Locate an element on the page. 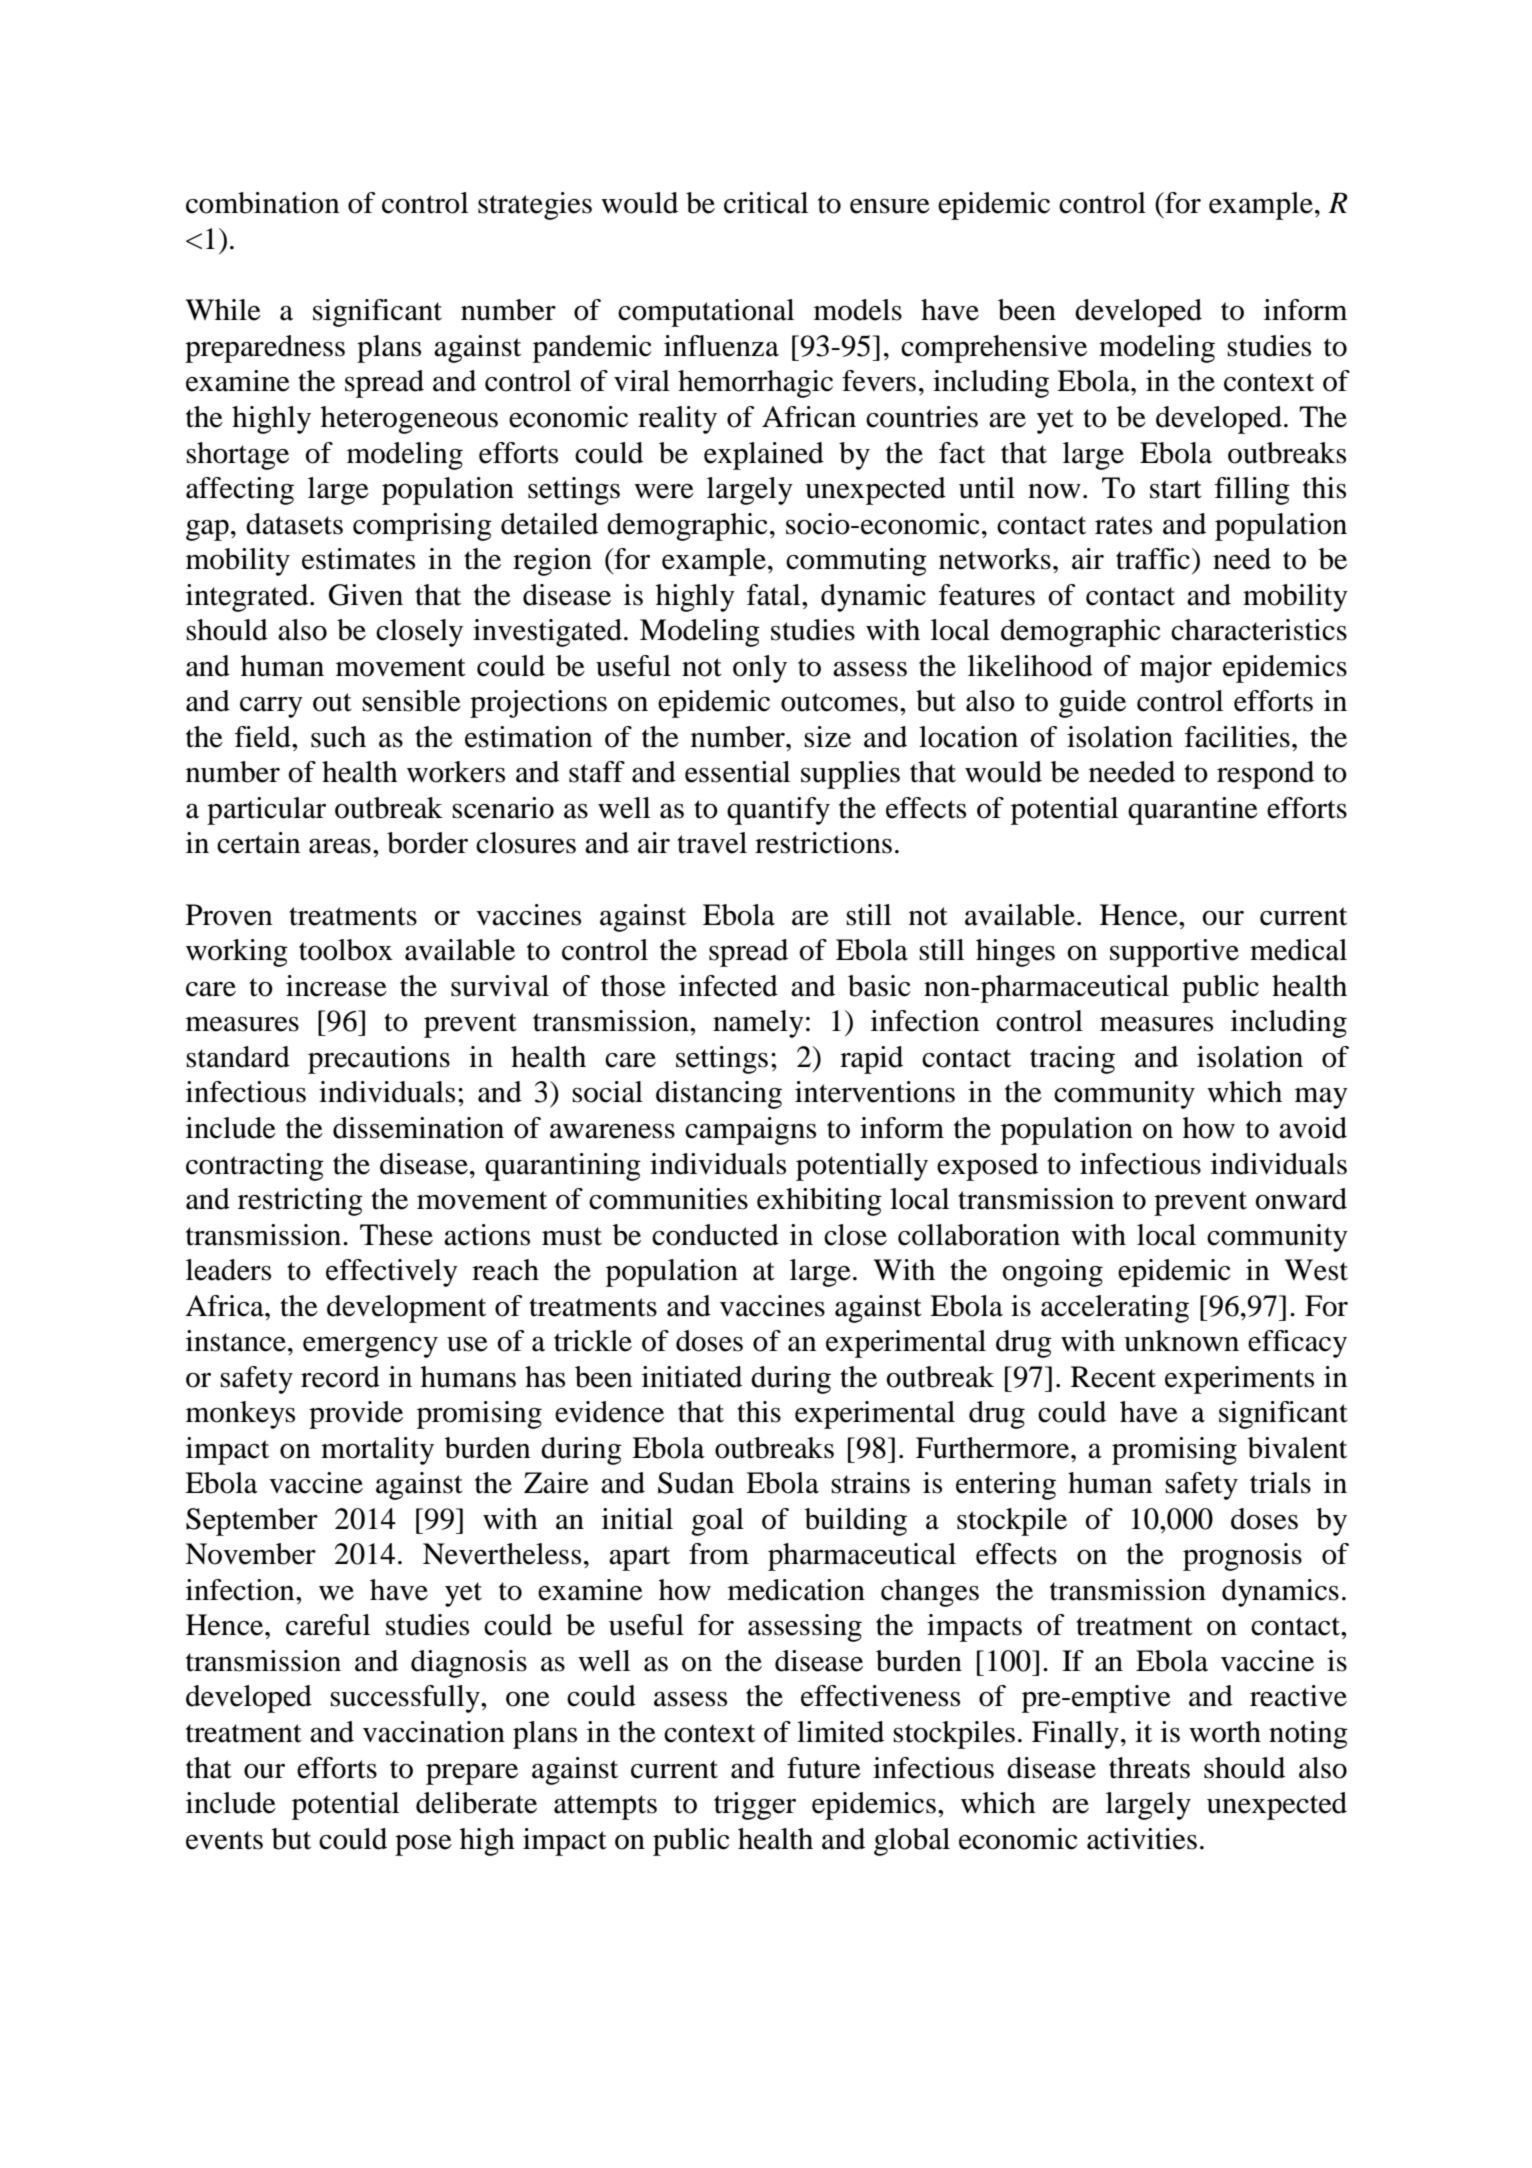 This page has height=2168, width=1532. restricting is located at coordinates (300, 1202).
